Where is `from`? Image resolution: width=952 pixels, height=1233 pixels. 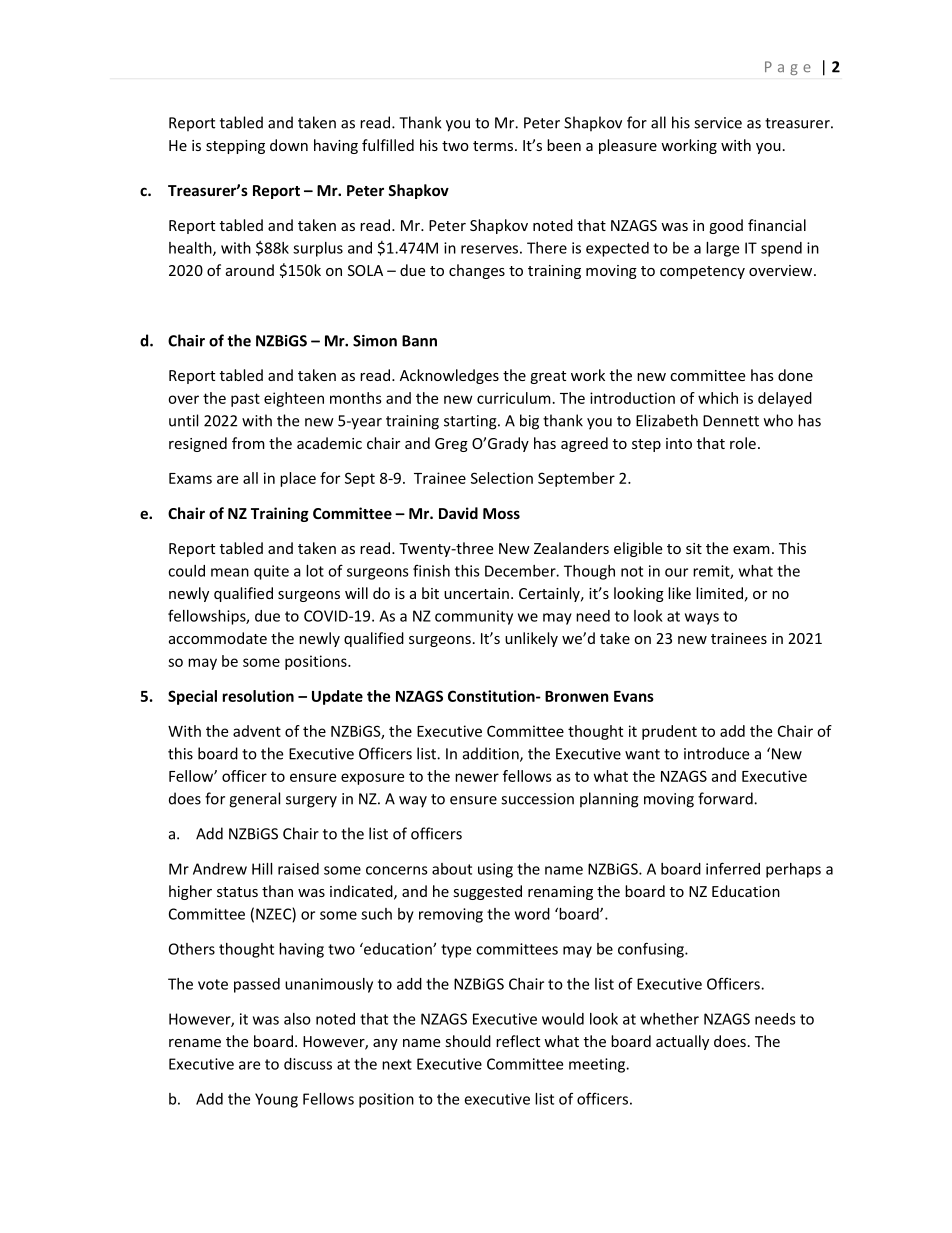 from is located at coordinates (248, 443).
